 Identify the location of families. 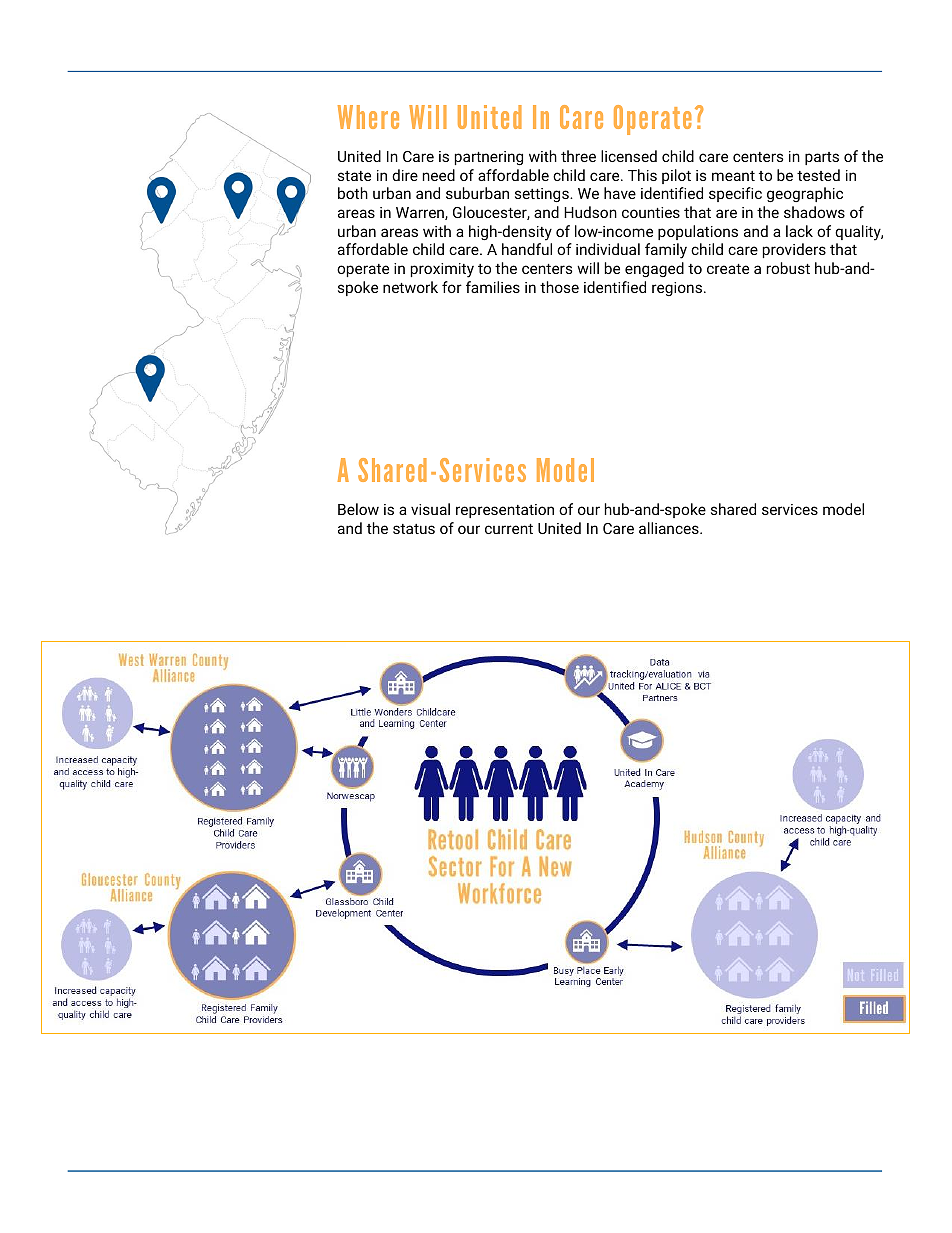
(493, 287).
